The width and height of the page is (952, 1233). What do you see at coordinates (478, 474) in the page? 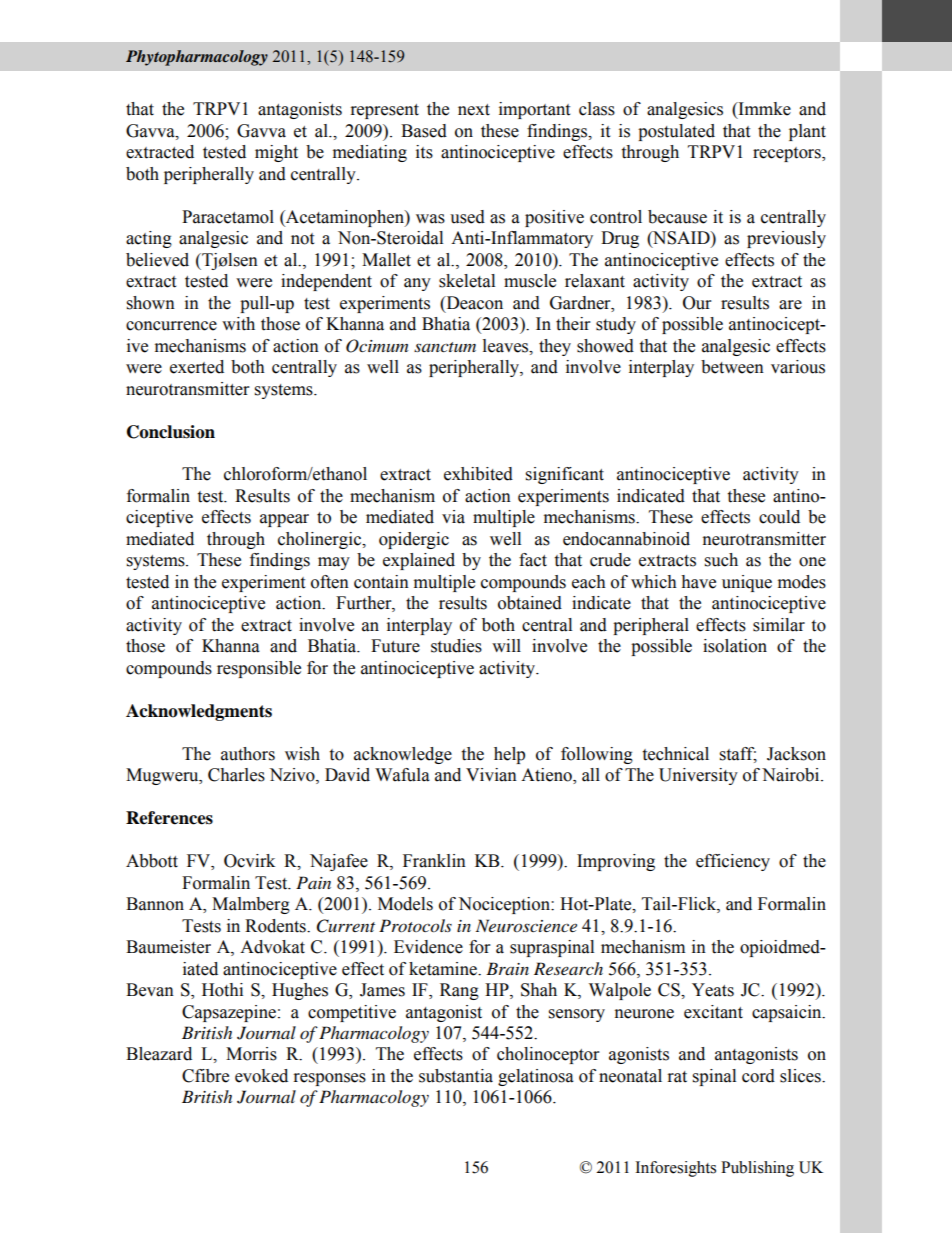
I see `exhibited` at bounding box center [478, 474].
